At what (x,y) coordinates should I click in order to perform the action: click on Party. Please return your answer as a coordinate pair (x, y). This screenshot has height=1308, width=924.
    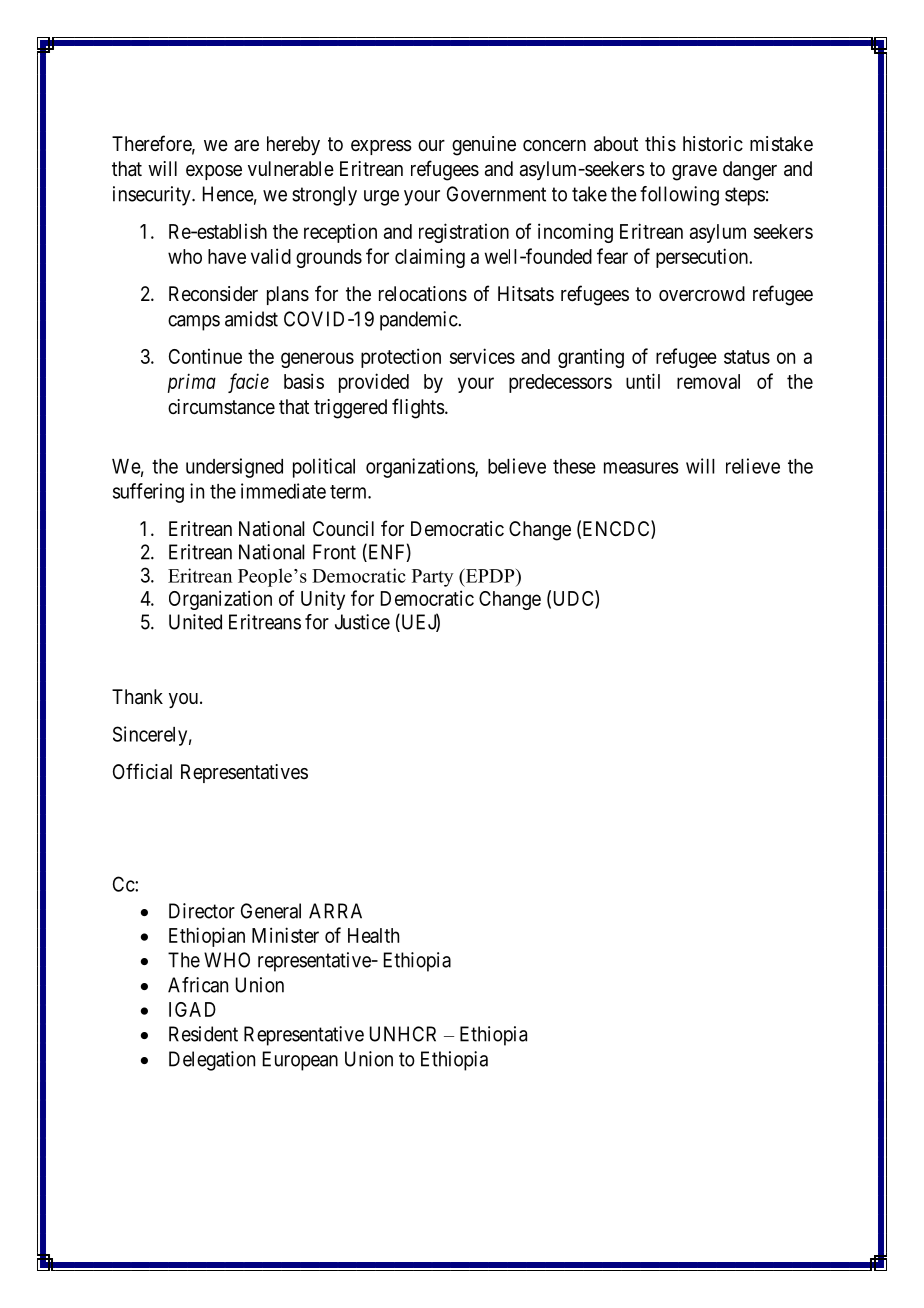
    Looking at the image, I should click on (433, 578).
